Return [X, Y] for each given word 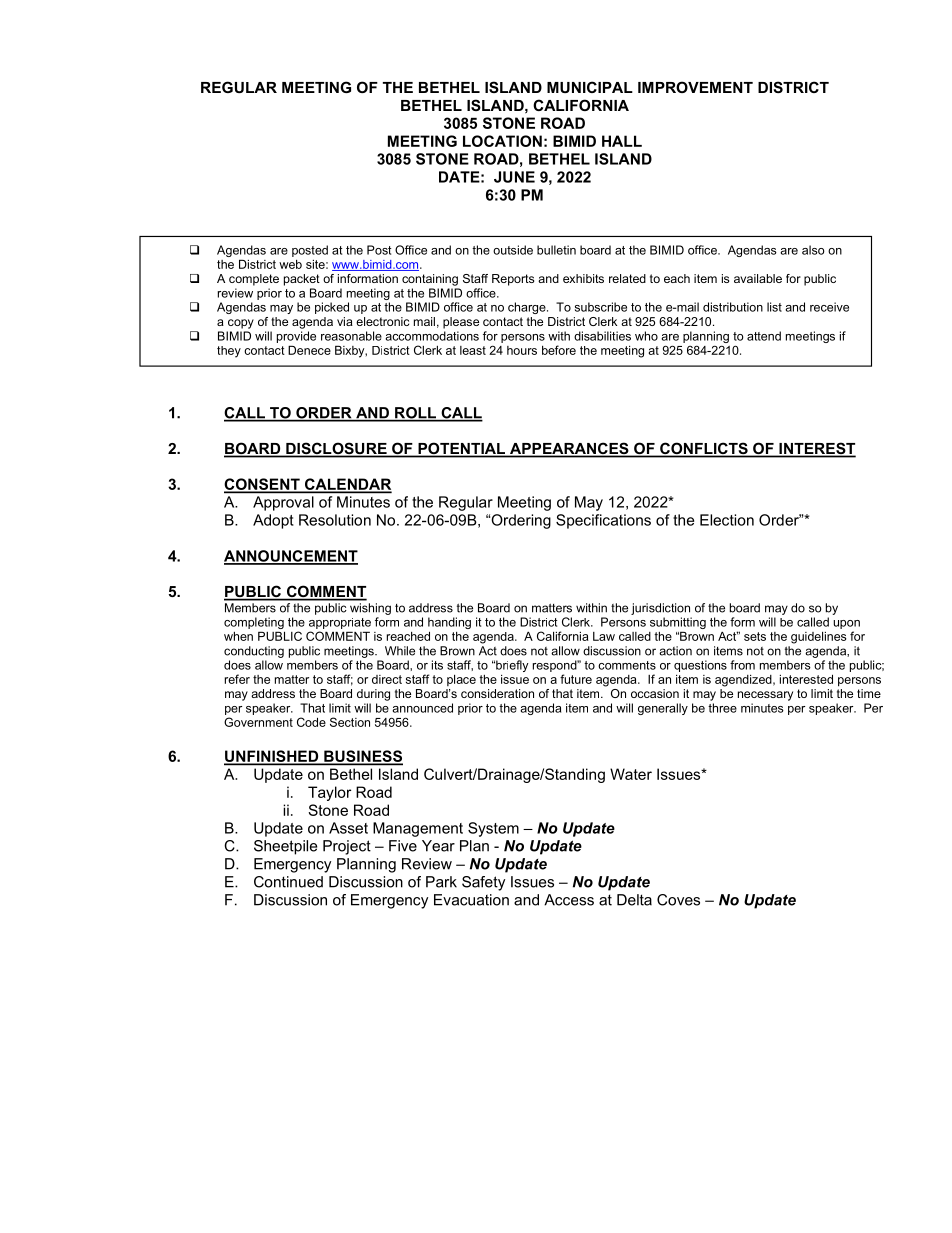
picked [332, 308]
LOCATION [502, 141]
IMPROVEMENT [695, 87]
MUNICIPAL [590, 87]
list [774, 307]
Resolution [335, 520]
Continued [288, 882]
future [576, 679]
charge [528, 308]
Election [727, 520]
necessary [765, 696]
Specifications [603, 521]
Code [311, 722]
